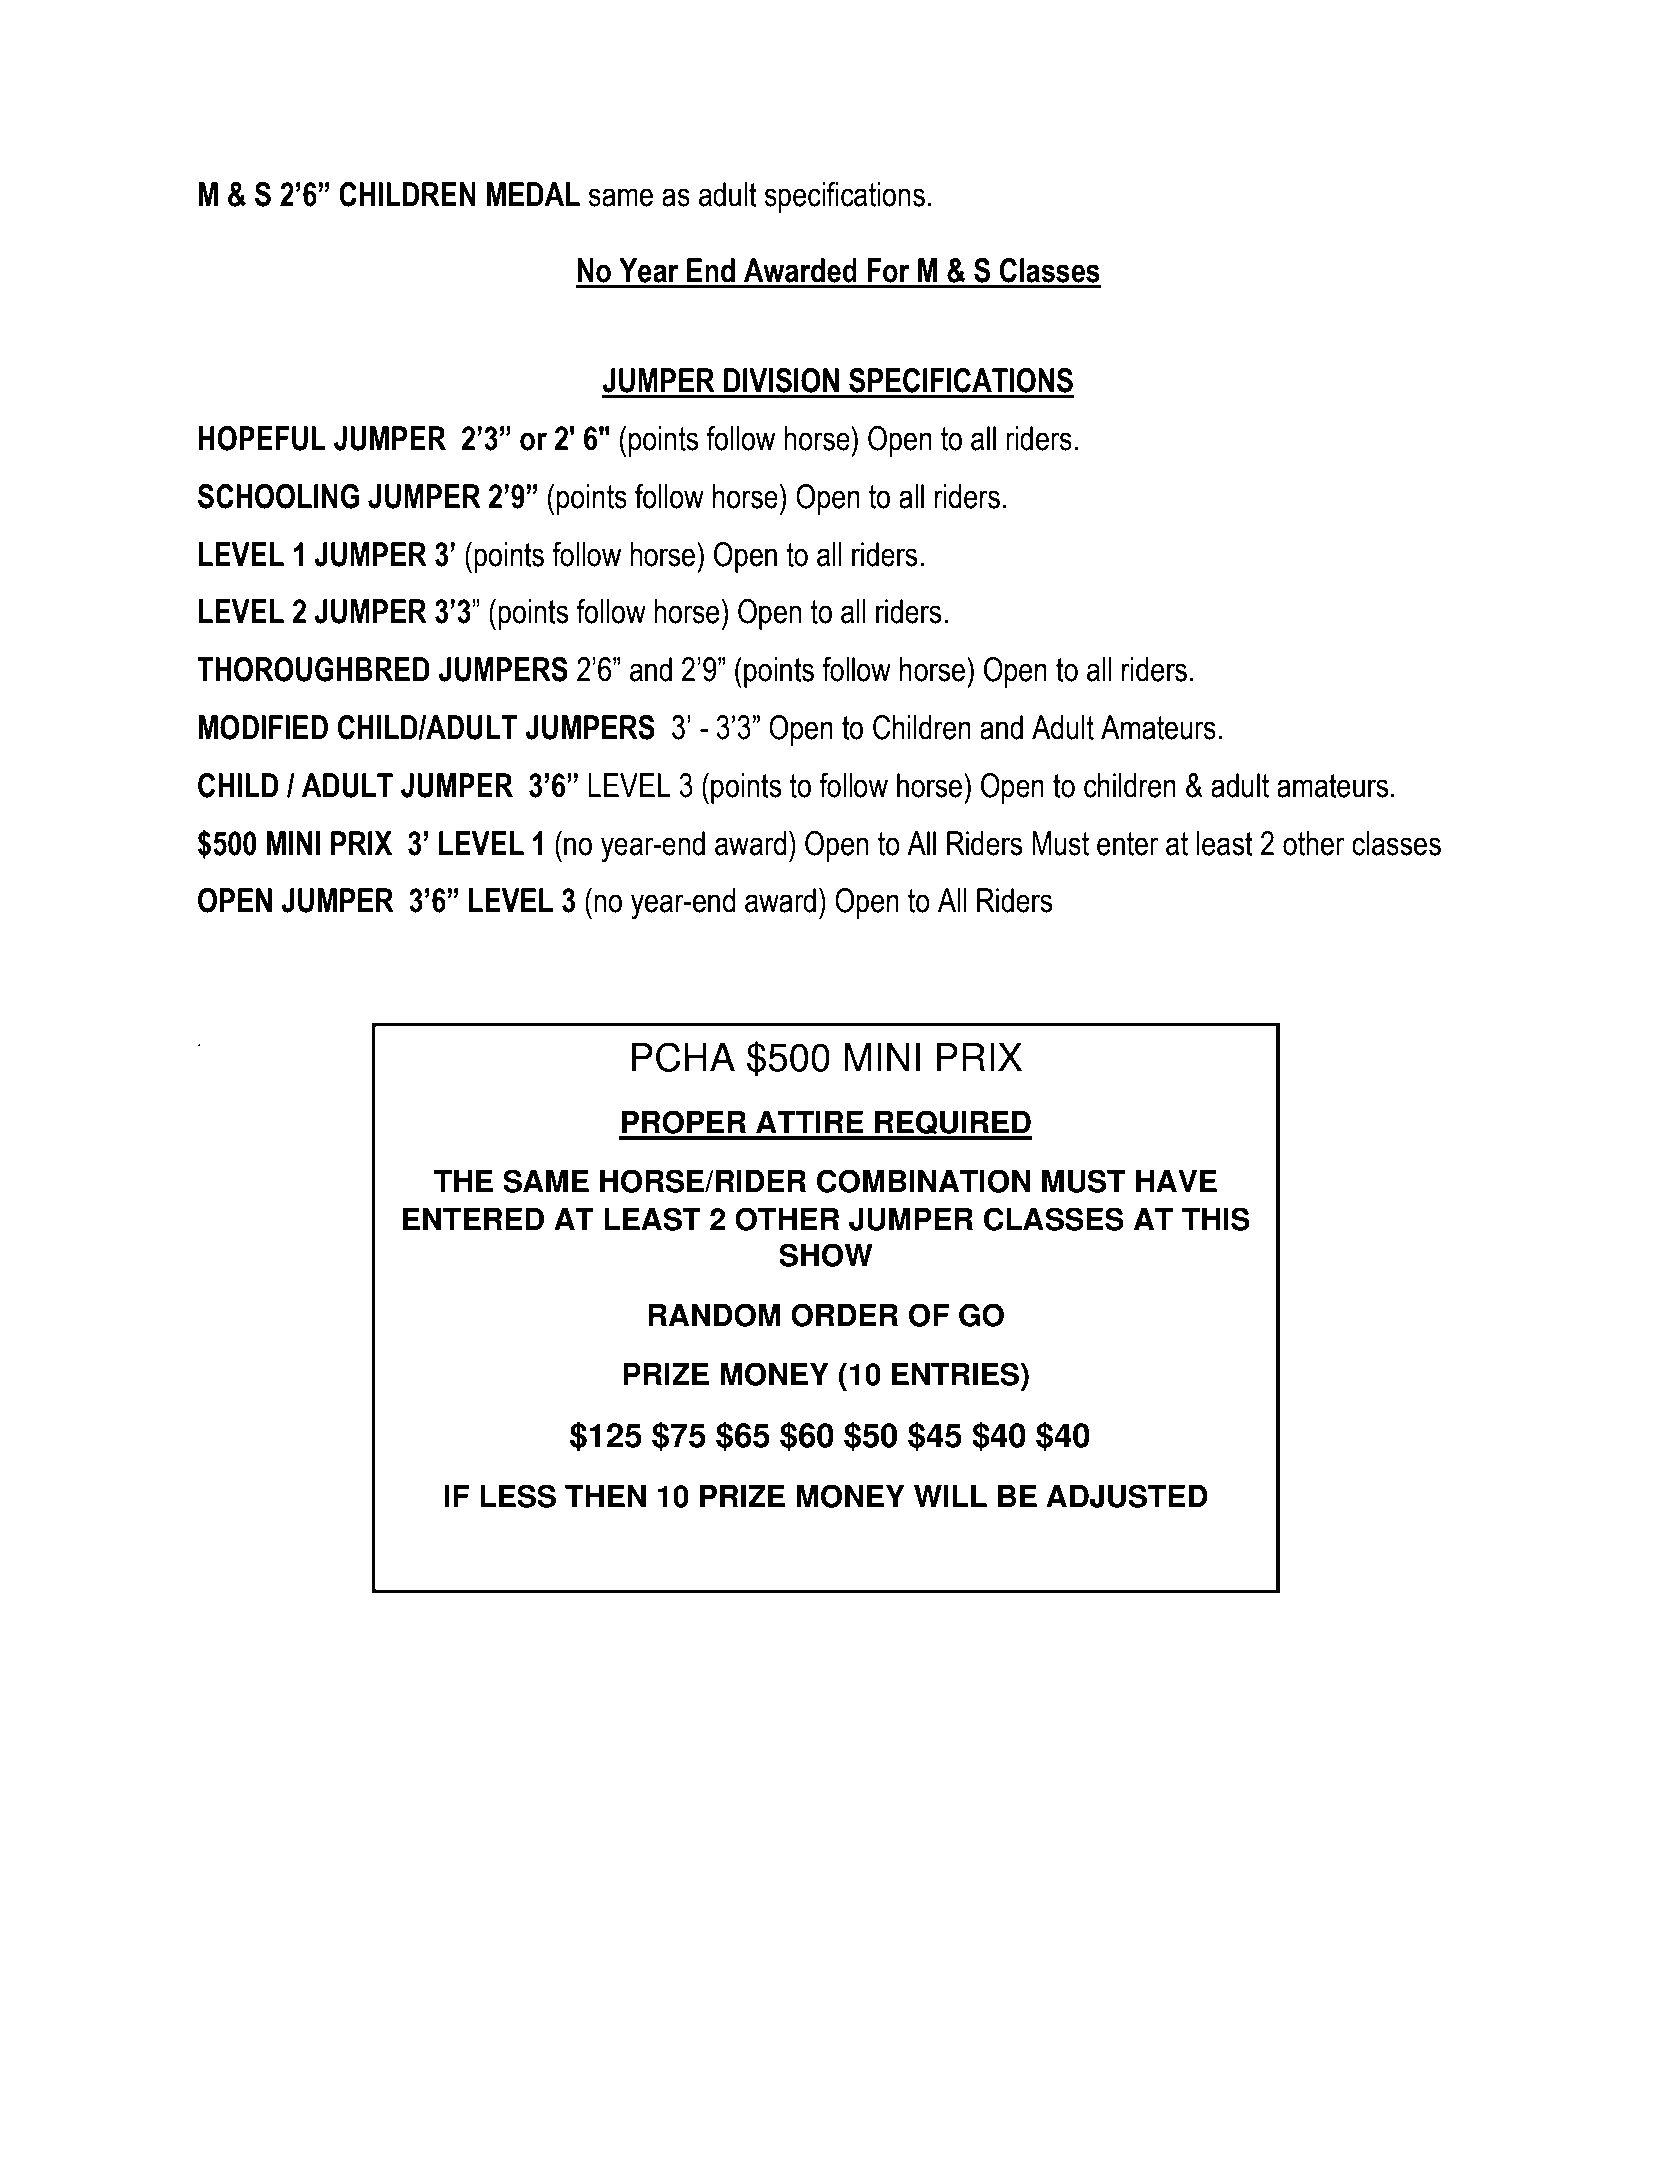 This page has width=1677, height=2170. I want to click on THOROUGHBRED, so click(313, 669).
